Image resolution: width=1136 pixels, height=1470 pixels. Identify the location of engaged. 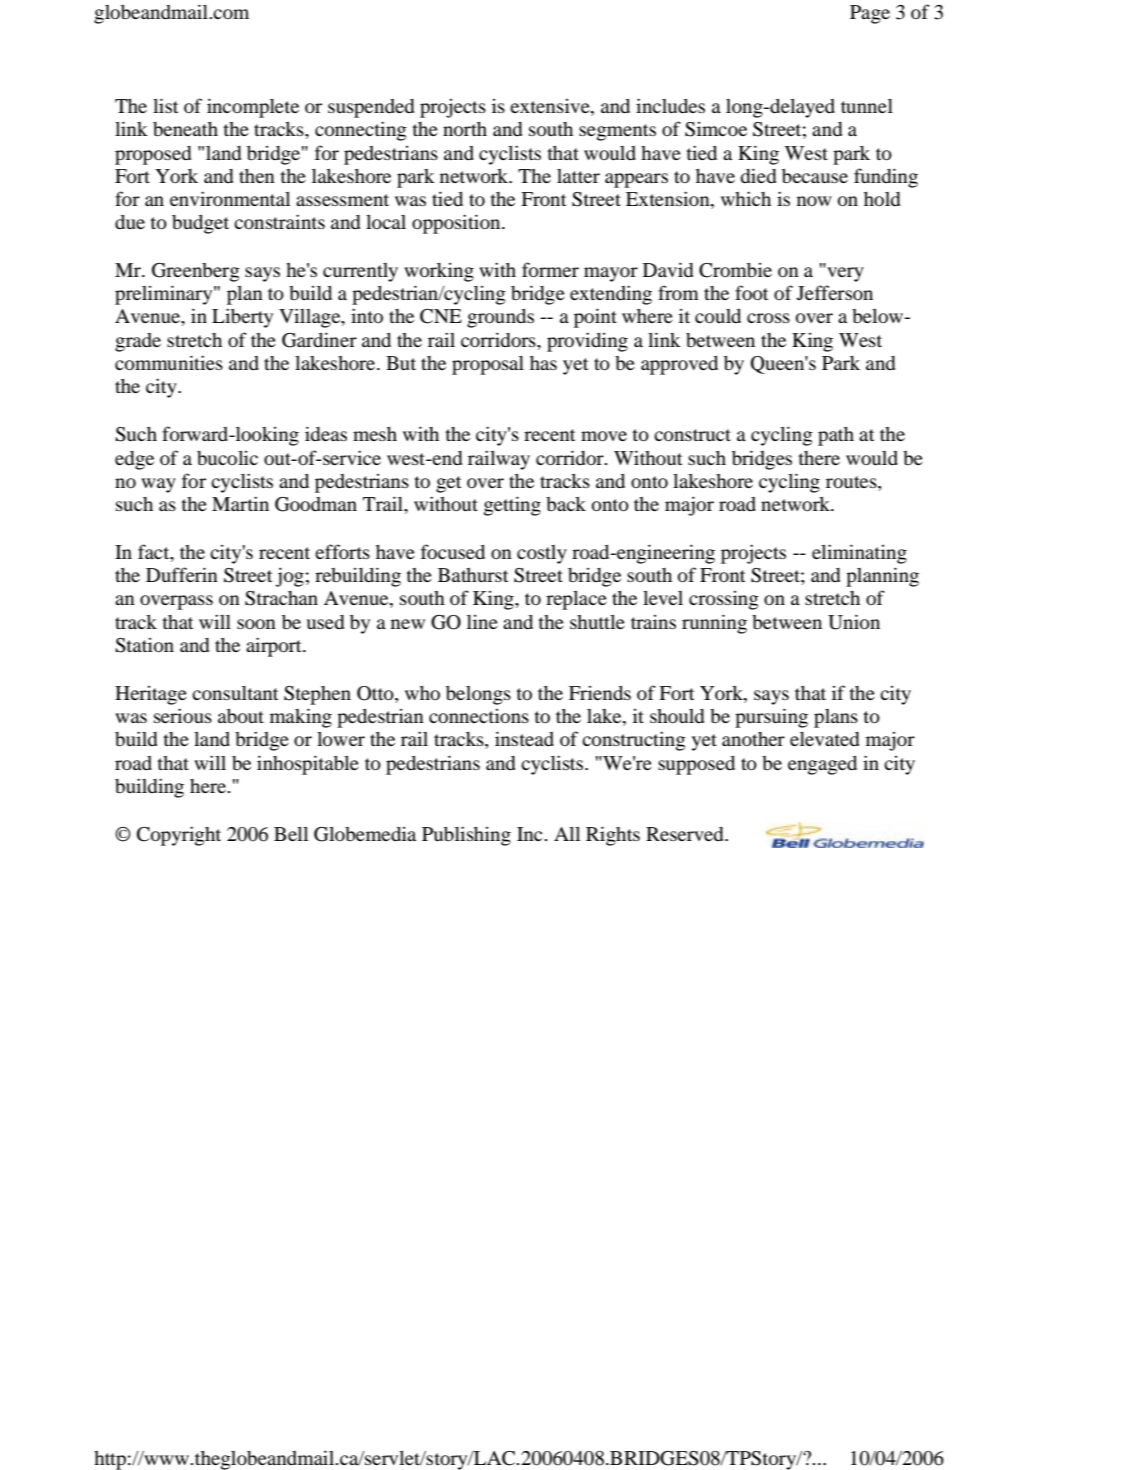
(822, 765).
